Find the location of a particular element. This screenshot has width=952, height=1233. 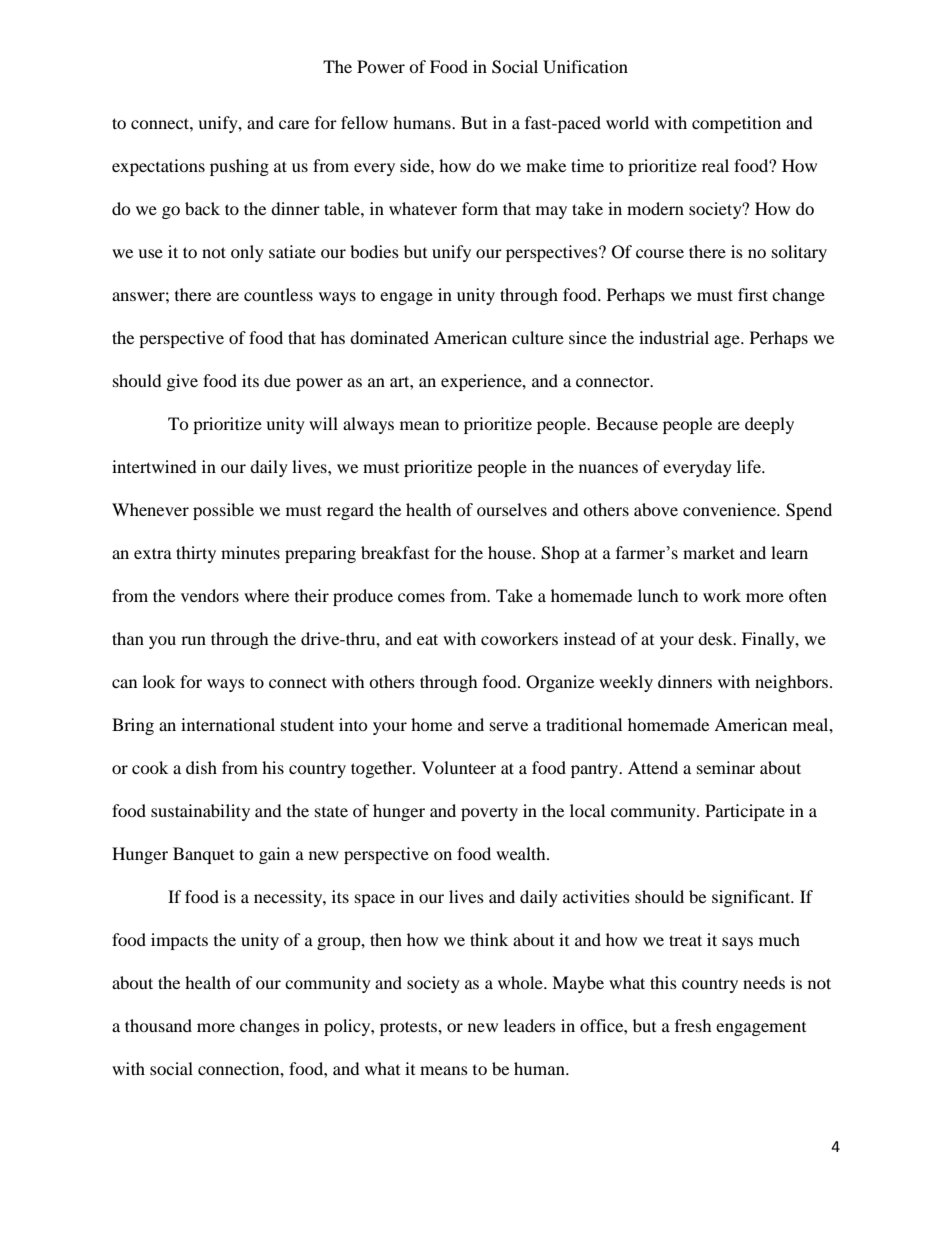

care is located at coordinates (294, 124).
